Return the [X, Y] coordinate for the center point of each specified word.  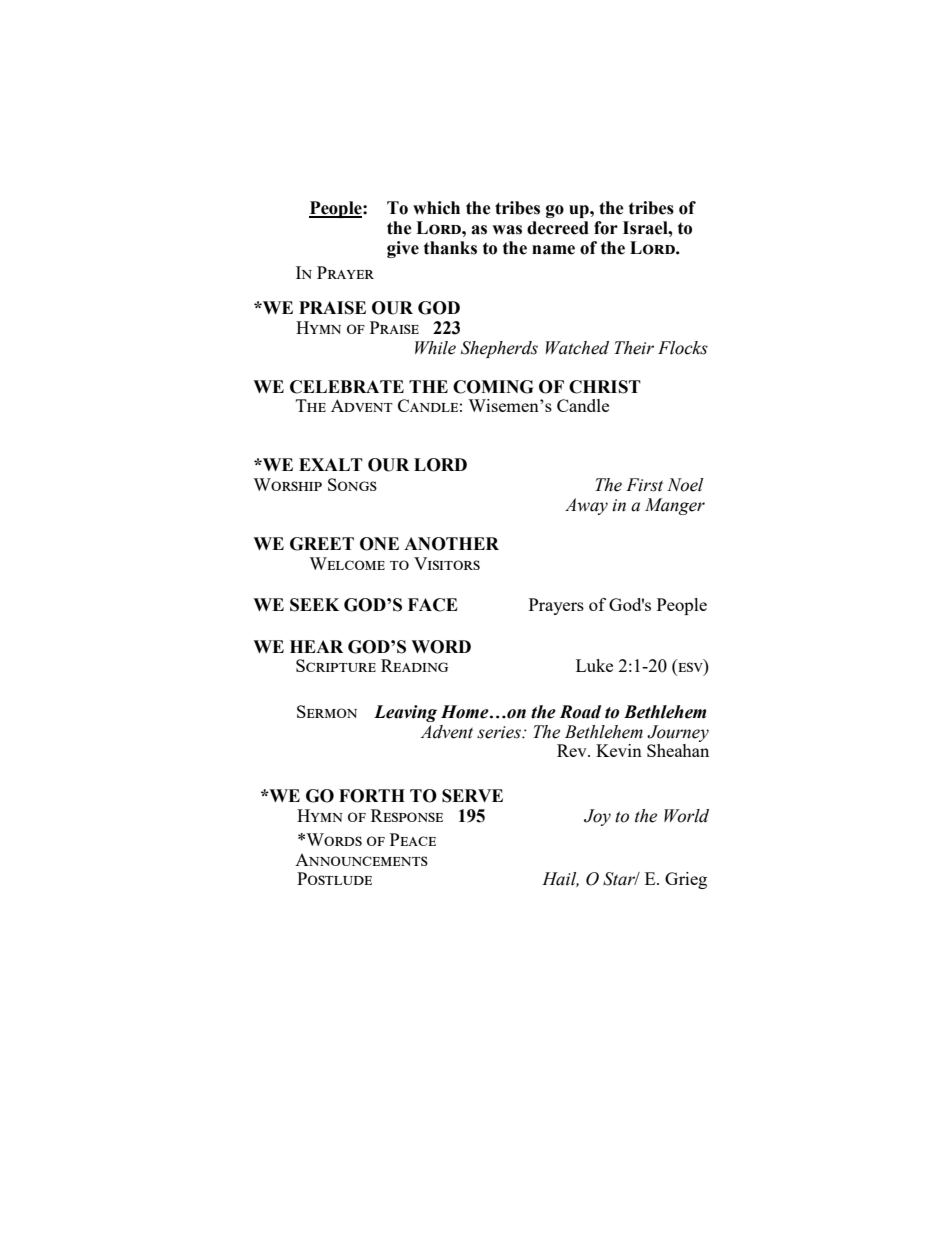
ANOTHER [451, 544]
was [507, 230]
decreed [558, 228]
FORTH [372, 796]
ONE [379, 544]
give [403, 249]
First [644, 485]
